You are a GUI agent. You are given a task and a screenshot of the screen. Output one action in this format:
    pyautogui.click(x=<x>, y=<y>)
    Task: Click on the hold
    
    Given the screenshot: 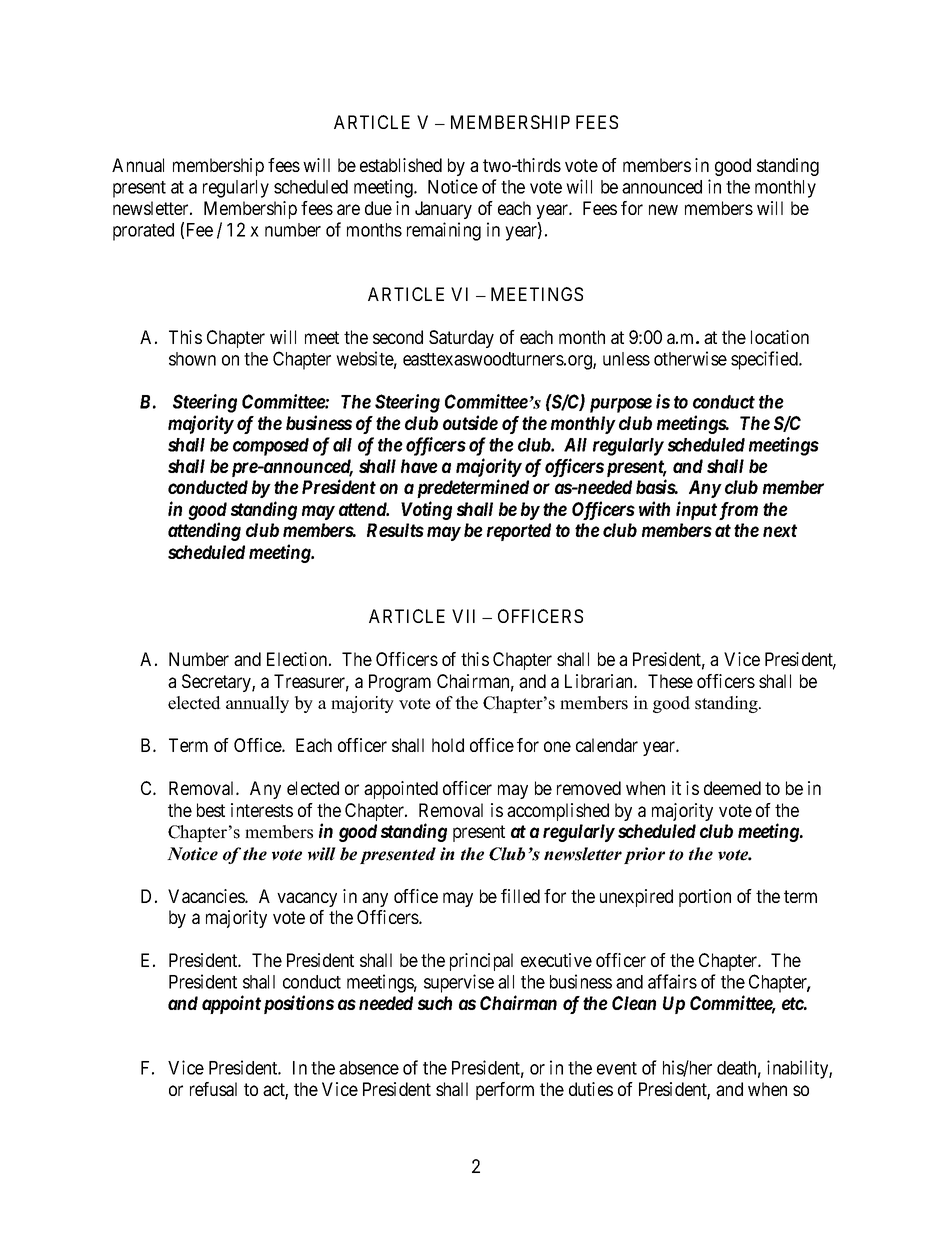 What is the action you would take?
    pyautogui.click(x=448, y=745)
